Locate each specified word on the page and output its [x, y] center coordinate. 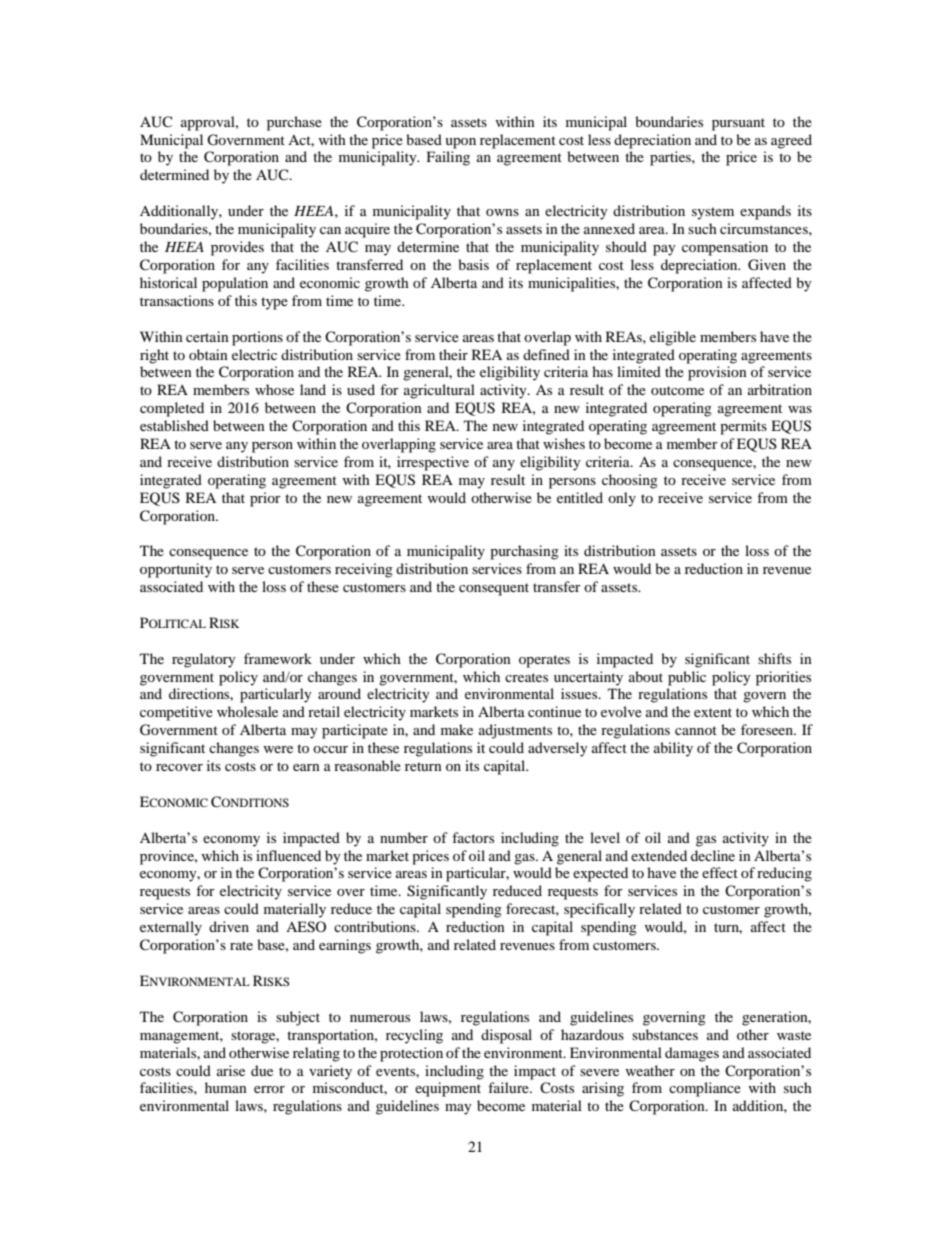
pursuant [738, 124]
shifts [774, 658]
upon [460, 143]
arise [231, 1070]
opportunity [176, 570]
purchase [294, 123]
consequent [494, 589]
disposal [506, 1036]
